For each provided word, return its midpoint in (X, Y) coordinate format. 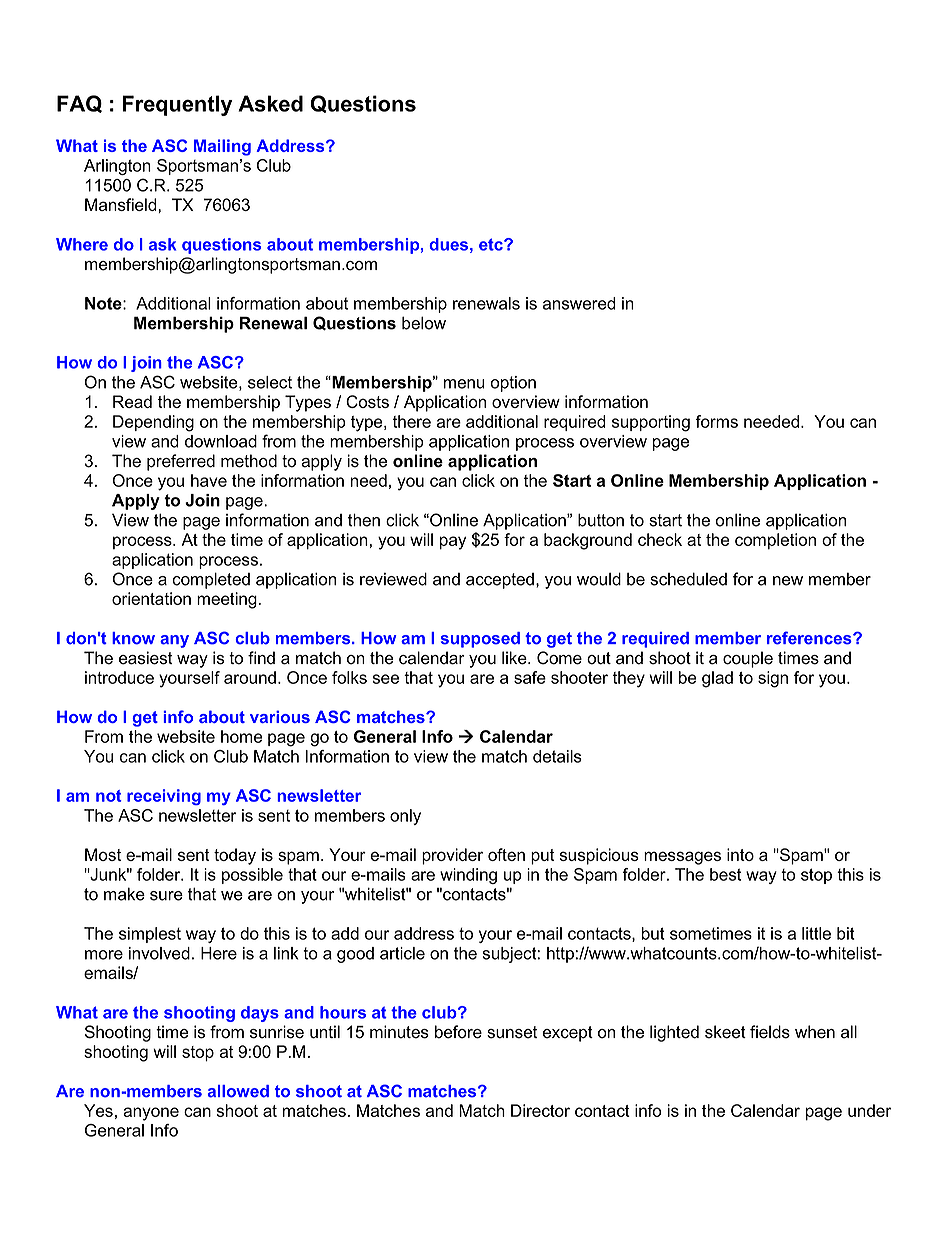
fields (770, 1032)
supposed (480, 640)
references (810, 638)
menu (464, 384)
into (740, 854)
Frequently (177, 105)
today (235, 856)
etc (492, 244)
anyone (151, 1114)
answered (579, 303)
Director (540, 1110)
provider (452, 856)
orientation (151, 598)
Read (132, 401)
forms (716, 421)
